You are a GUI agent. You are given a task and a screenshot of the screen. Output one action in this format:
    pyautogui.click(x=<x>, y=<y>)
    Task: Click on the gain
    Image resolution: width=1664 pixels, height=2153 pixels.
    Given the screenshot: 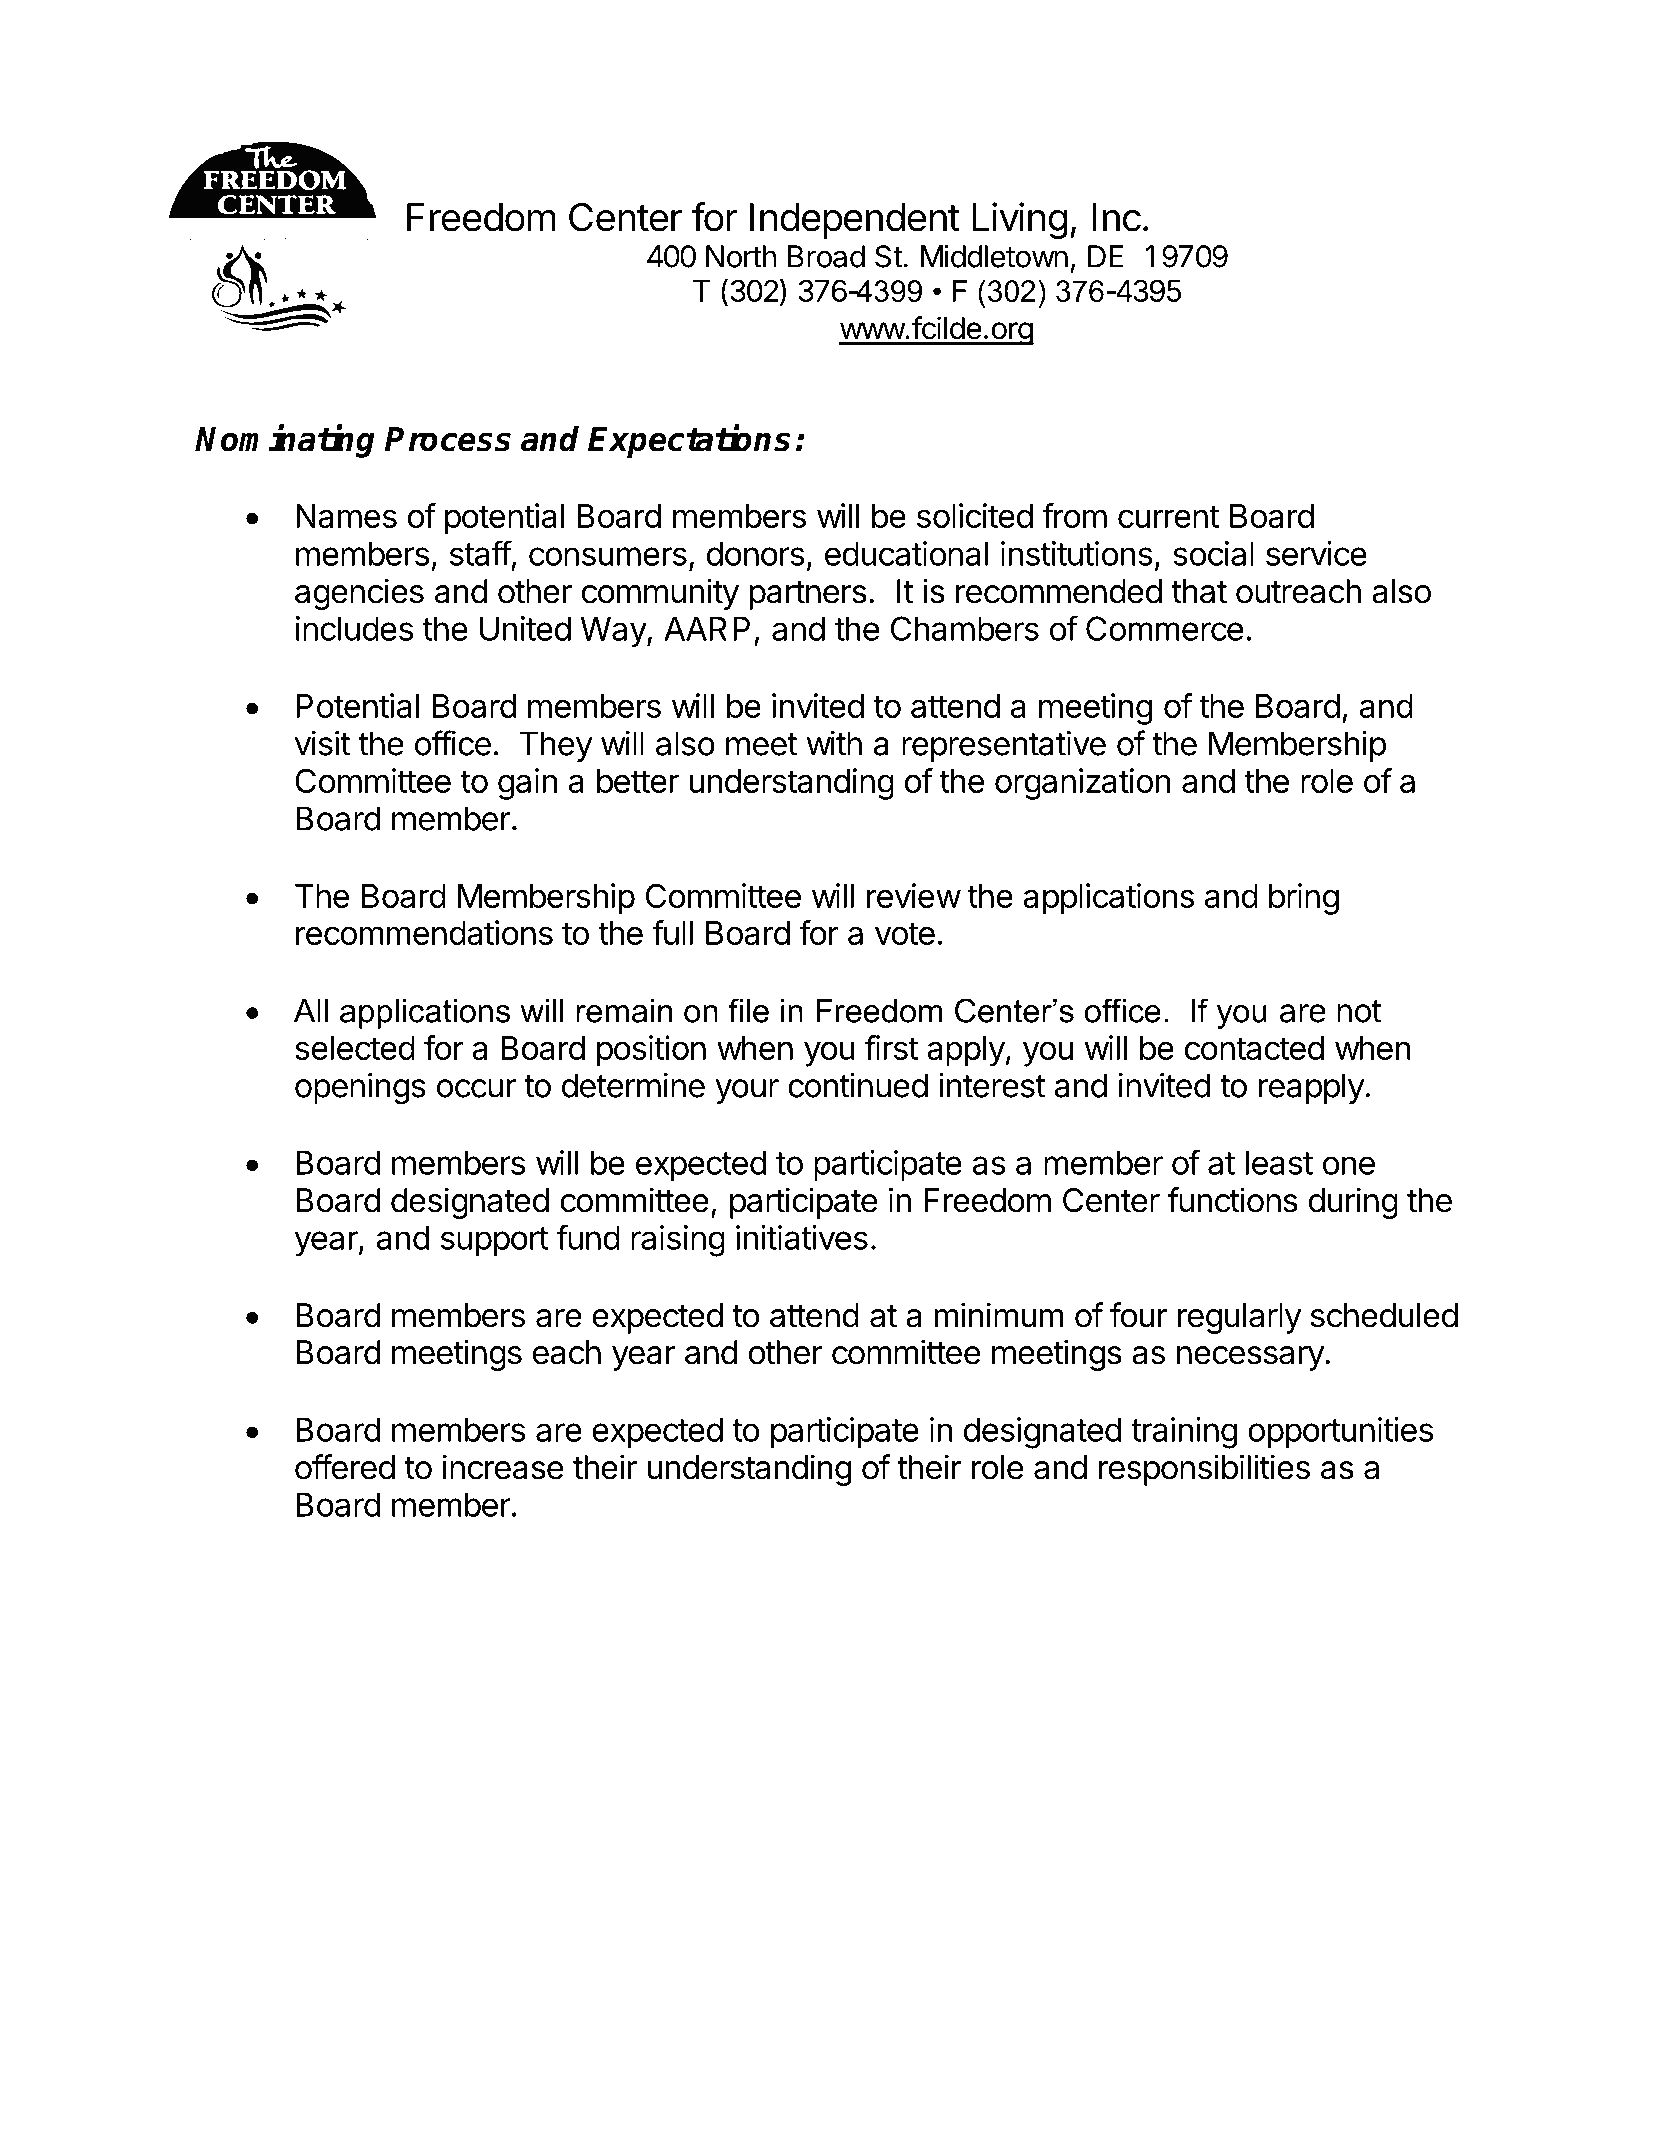 What is the action you would take?
    pyautogui.click(x=527, y=784)
